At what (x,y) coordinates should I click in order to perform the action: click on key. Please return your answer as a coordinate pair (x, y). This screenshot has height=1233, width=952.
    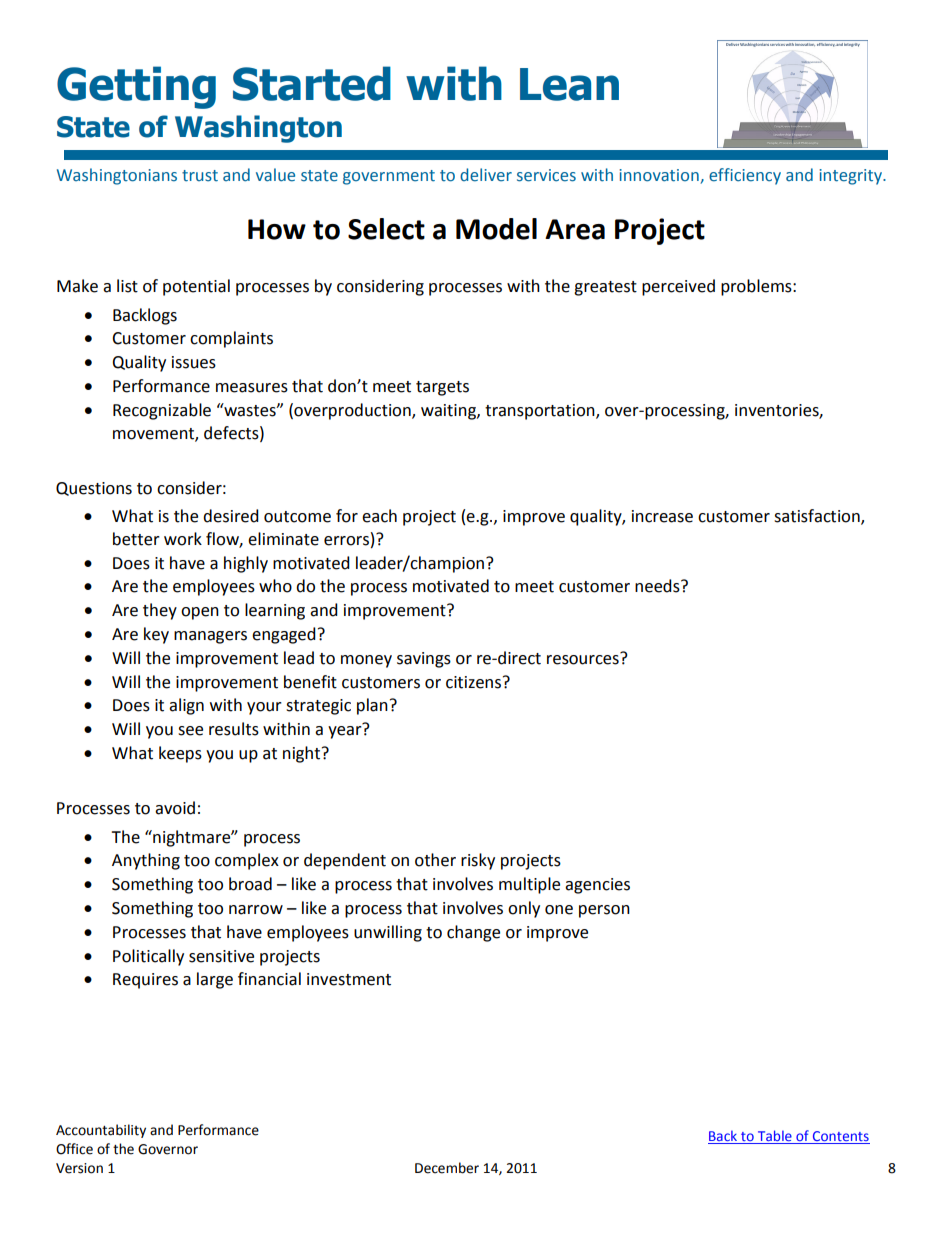
    Looking at the image, I should click on (156, 635).
